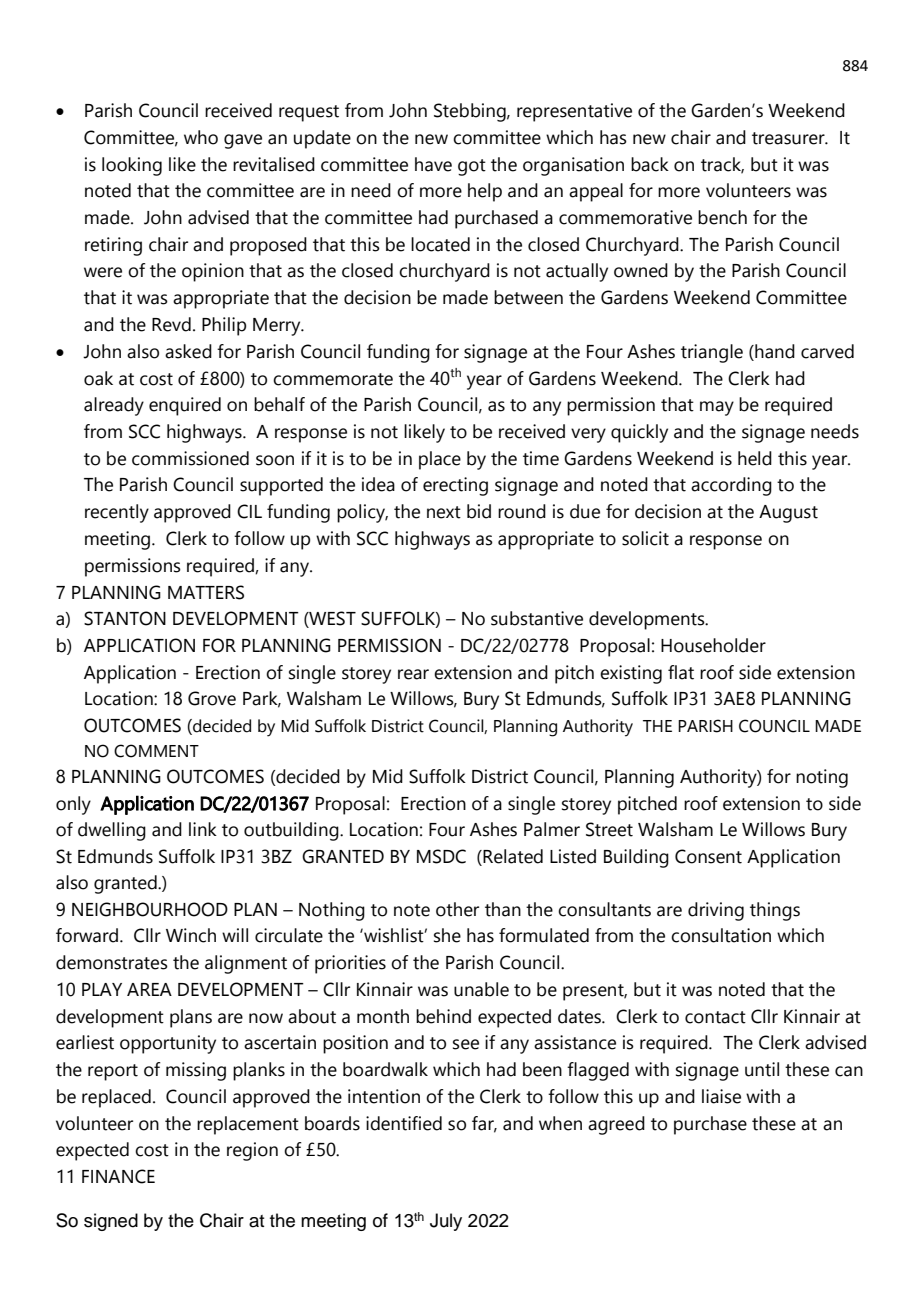  Describe the element at coordinates (413, 674) in the document. I see `rear` at that location.
